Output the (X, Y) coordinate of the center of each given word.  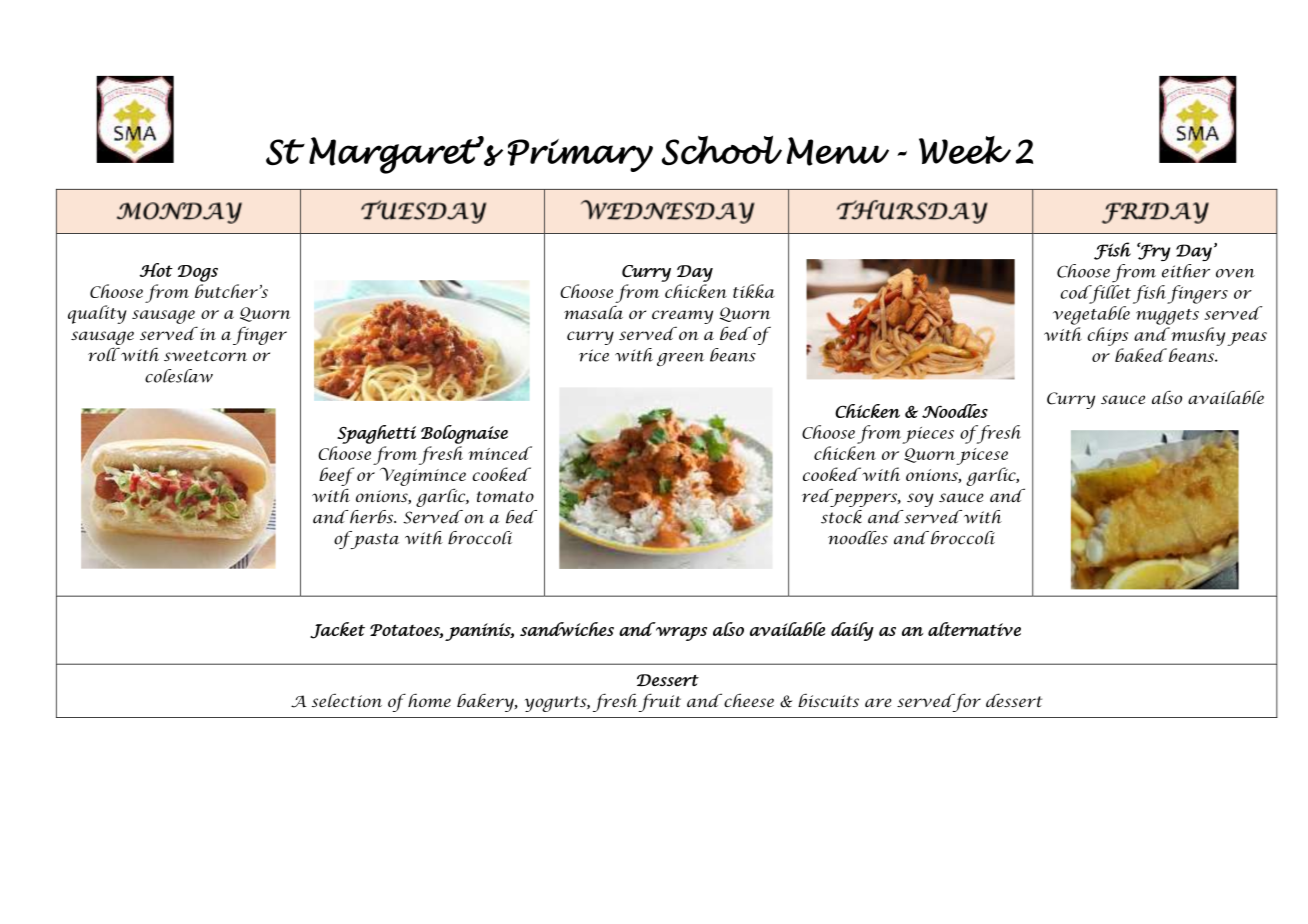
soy (920, 500)
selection (347, 700)
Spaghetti (376, 434)
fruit (659, 702)
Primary (580, 155)
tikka (754, 291)
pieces (928, 435)
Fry (1154, 251)
